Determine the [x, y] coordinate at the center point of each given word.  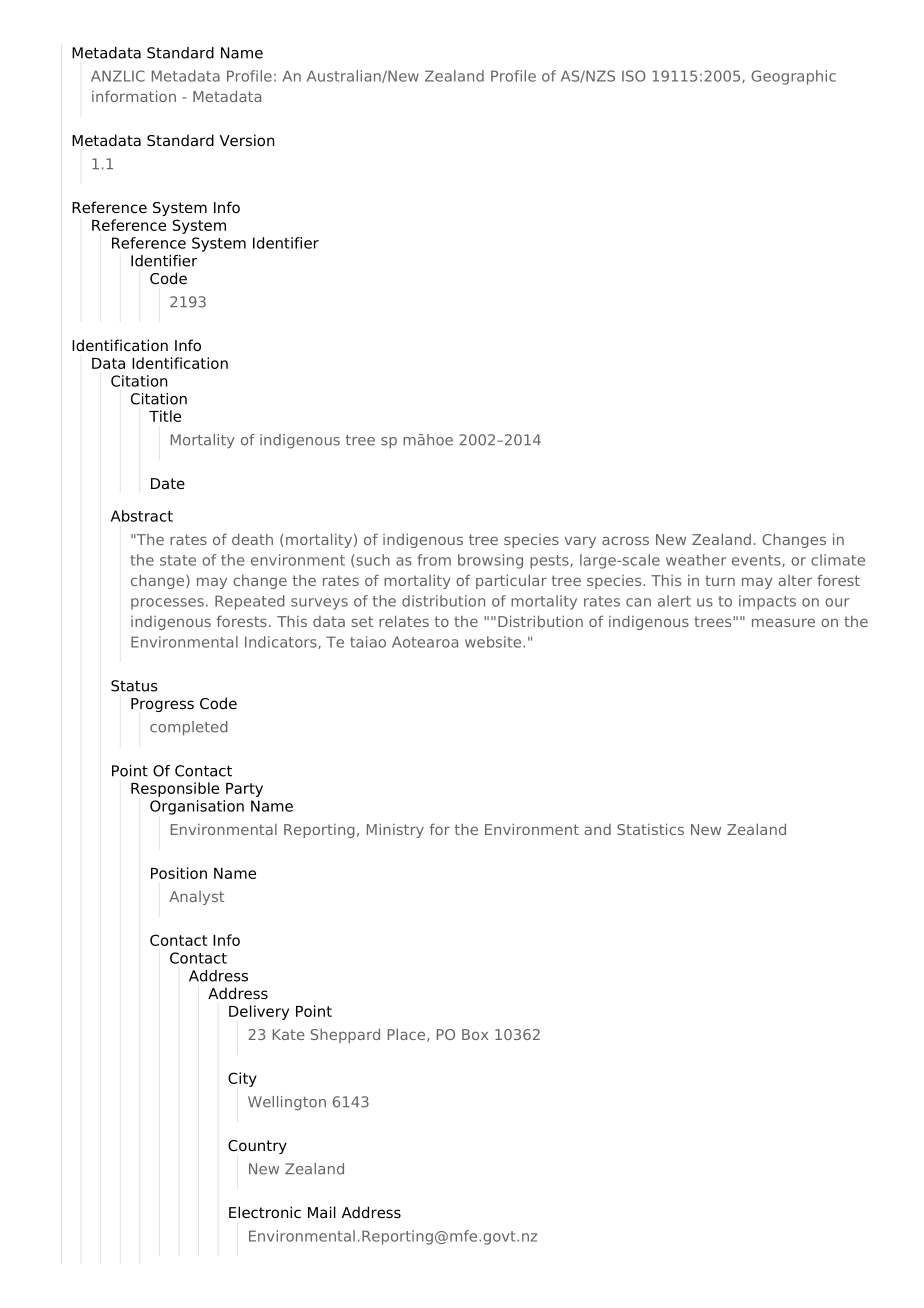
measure [783, 622]
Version [246, 140]
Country [257, 1147]
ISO [634, 76]
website [494, 642]
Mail [322, 1212]
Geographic [793, 77]
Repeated [250, 602]
